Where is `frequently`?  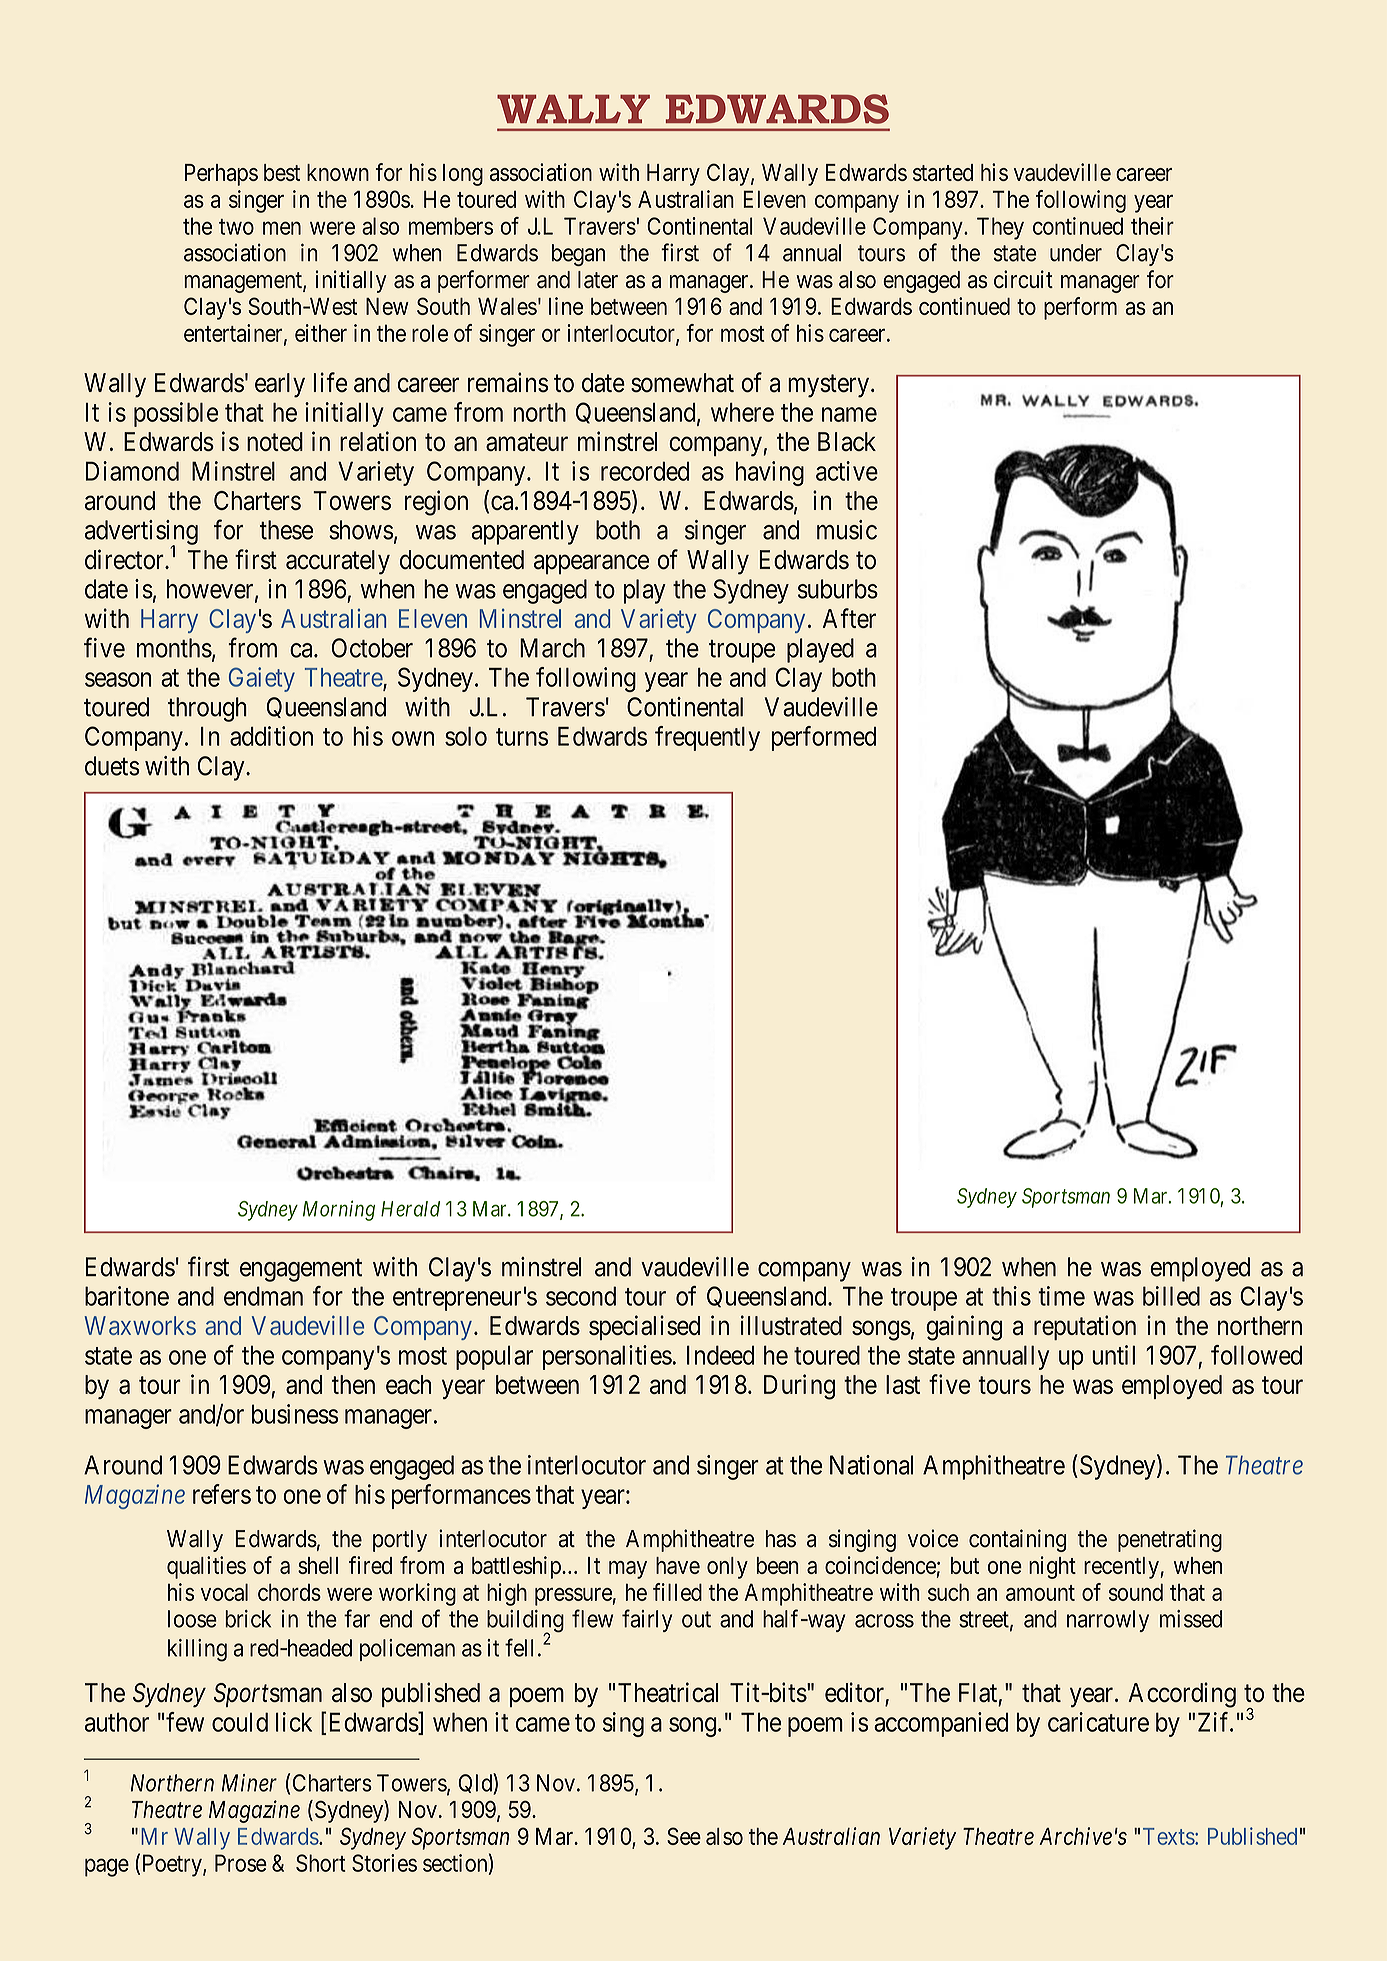
frequently is located at coordinates (707, 738).
